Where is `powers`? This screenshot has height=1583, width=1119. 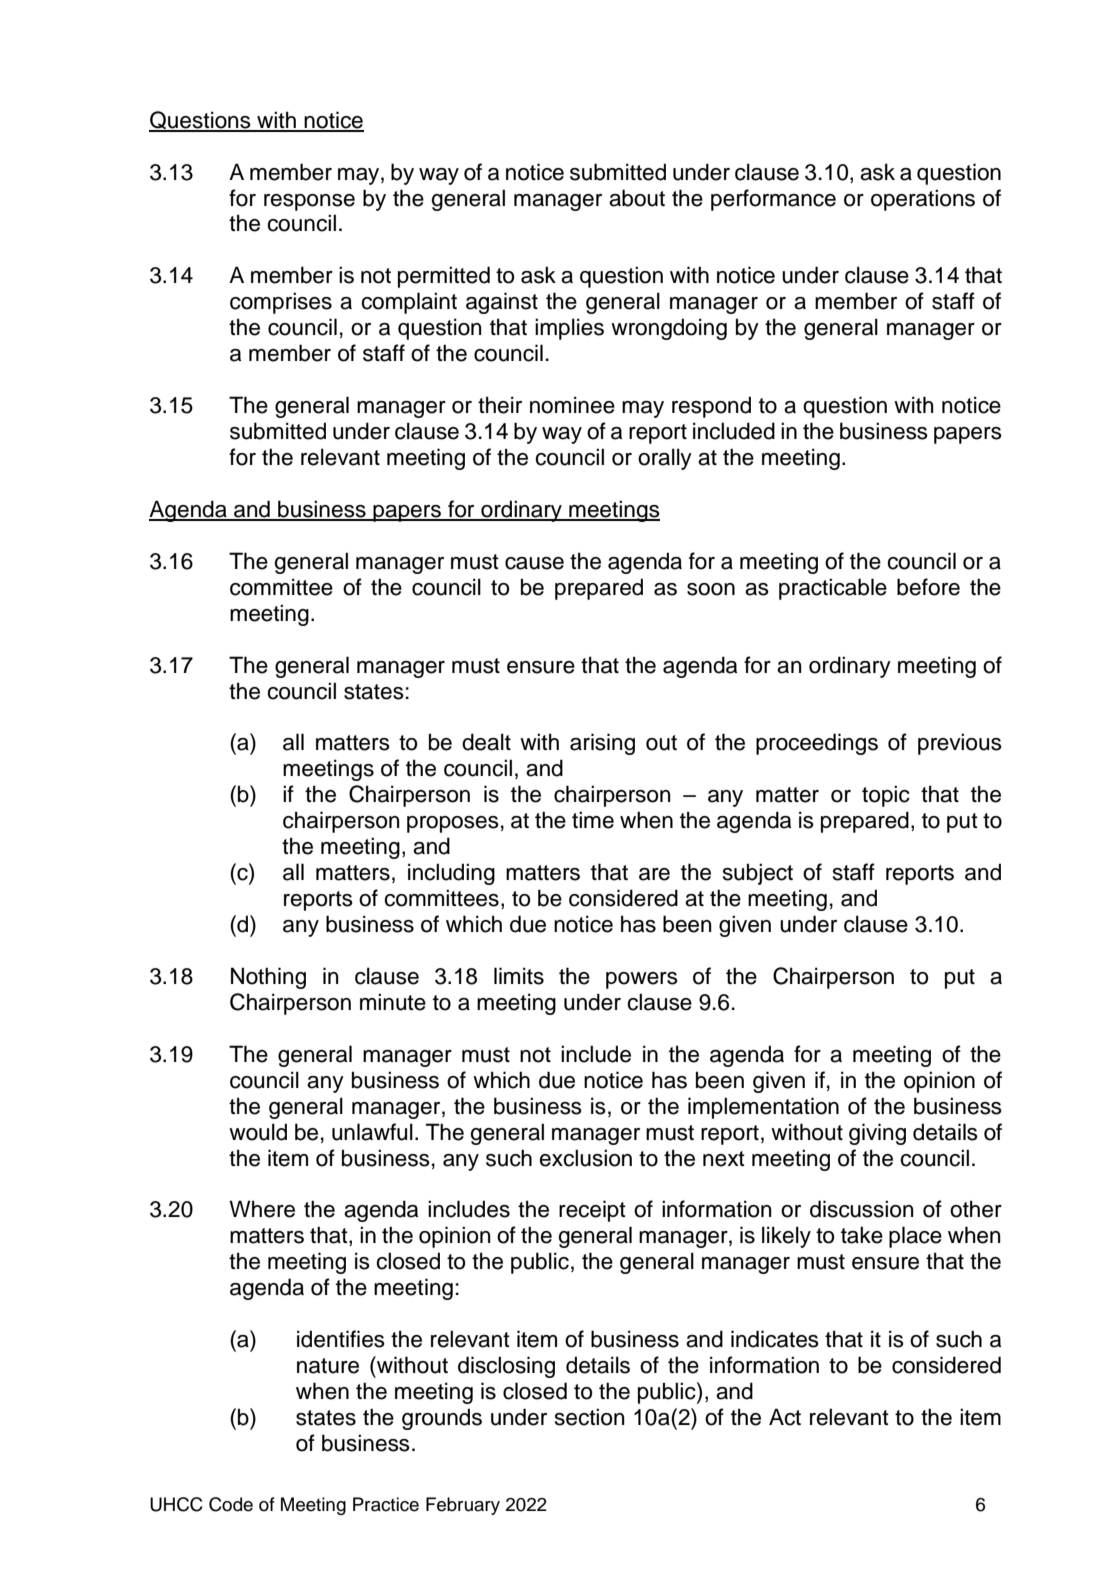
powers is located at coordinates (642, 980).
